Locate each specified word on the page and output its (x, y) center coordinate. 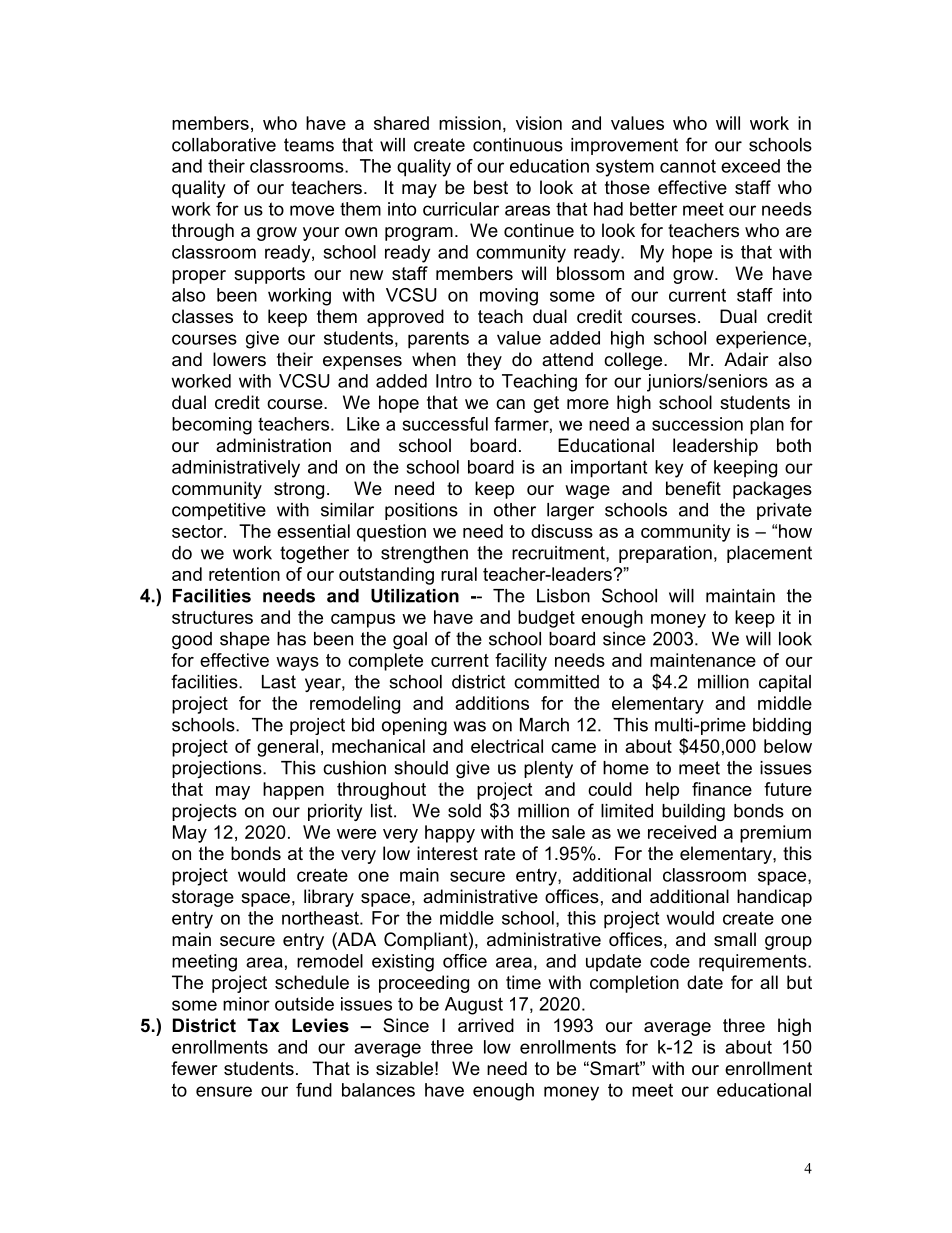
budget (546, 619)
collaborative (224, 145)
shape (245, 640)
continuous (518, 145)
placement (769, 554)
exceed (750, 166)
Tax (263, 1025)
